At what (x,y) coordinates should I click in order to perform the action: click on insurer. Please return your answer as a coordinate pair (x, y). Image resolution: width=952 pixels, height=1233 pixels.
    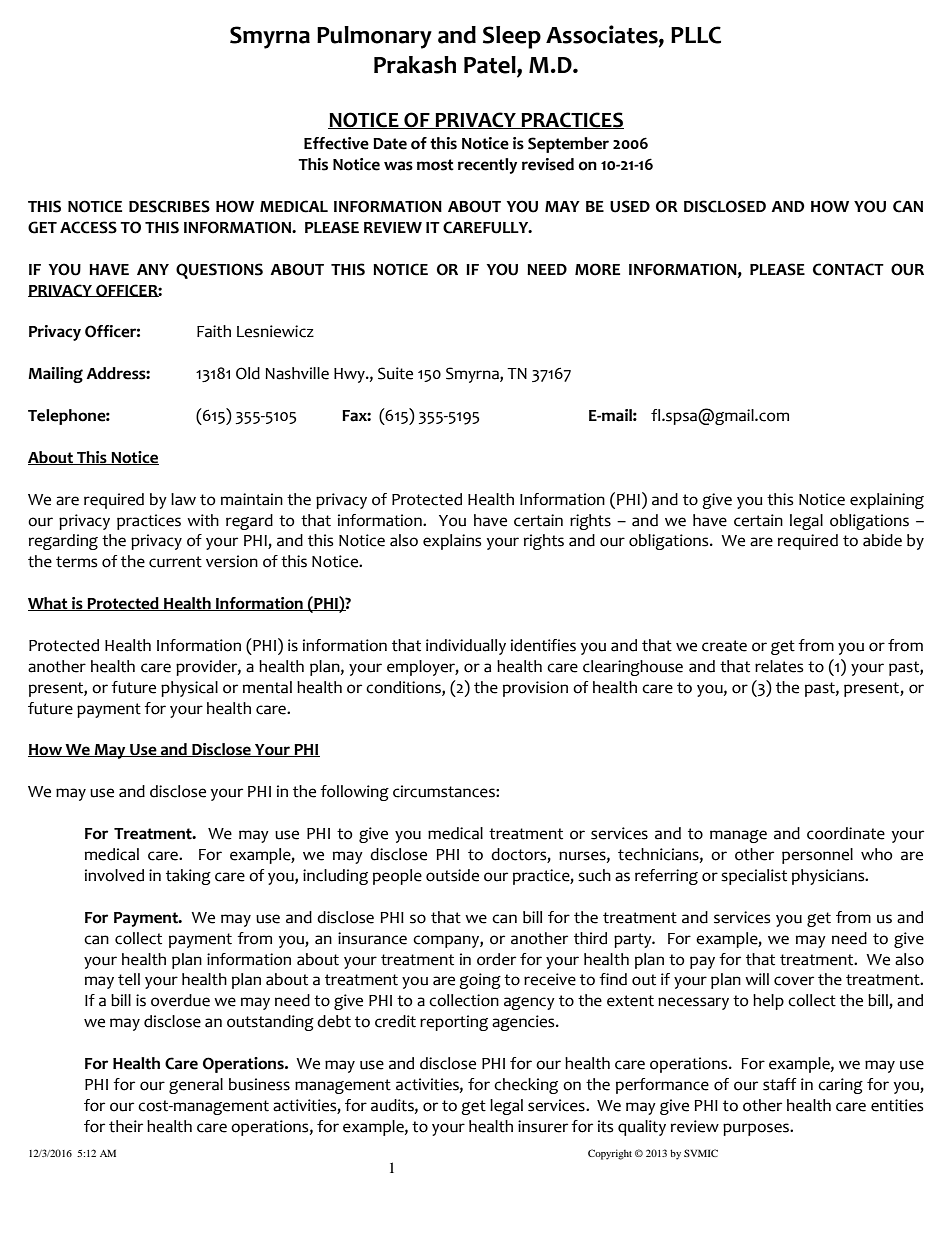
    Looking at the image, I should click on (543, 1126).
